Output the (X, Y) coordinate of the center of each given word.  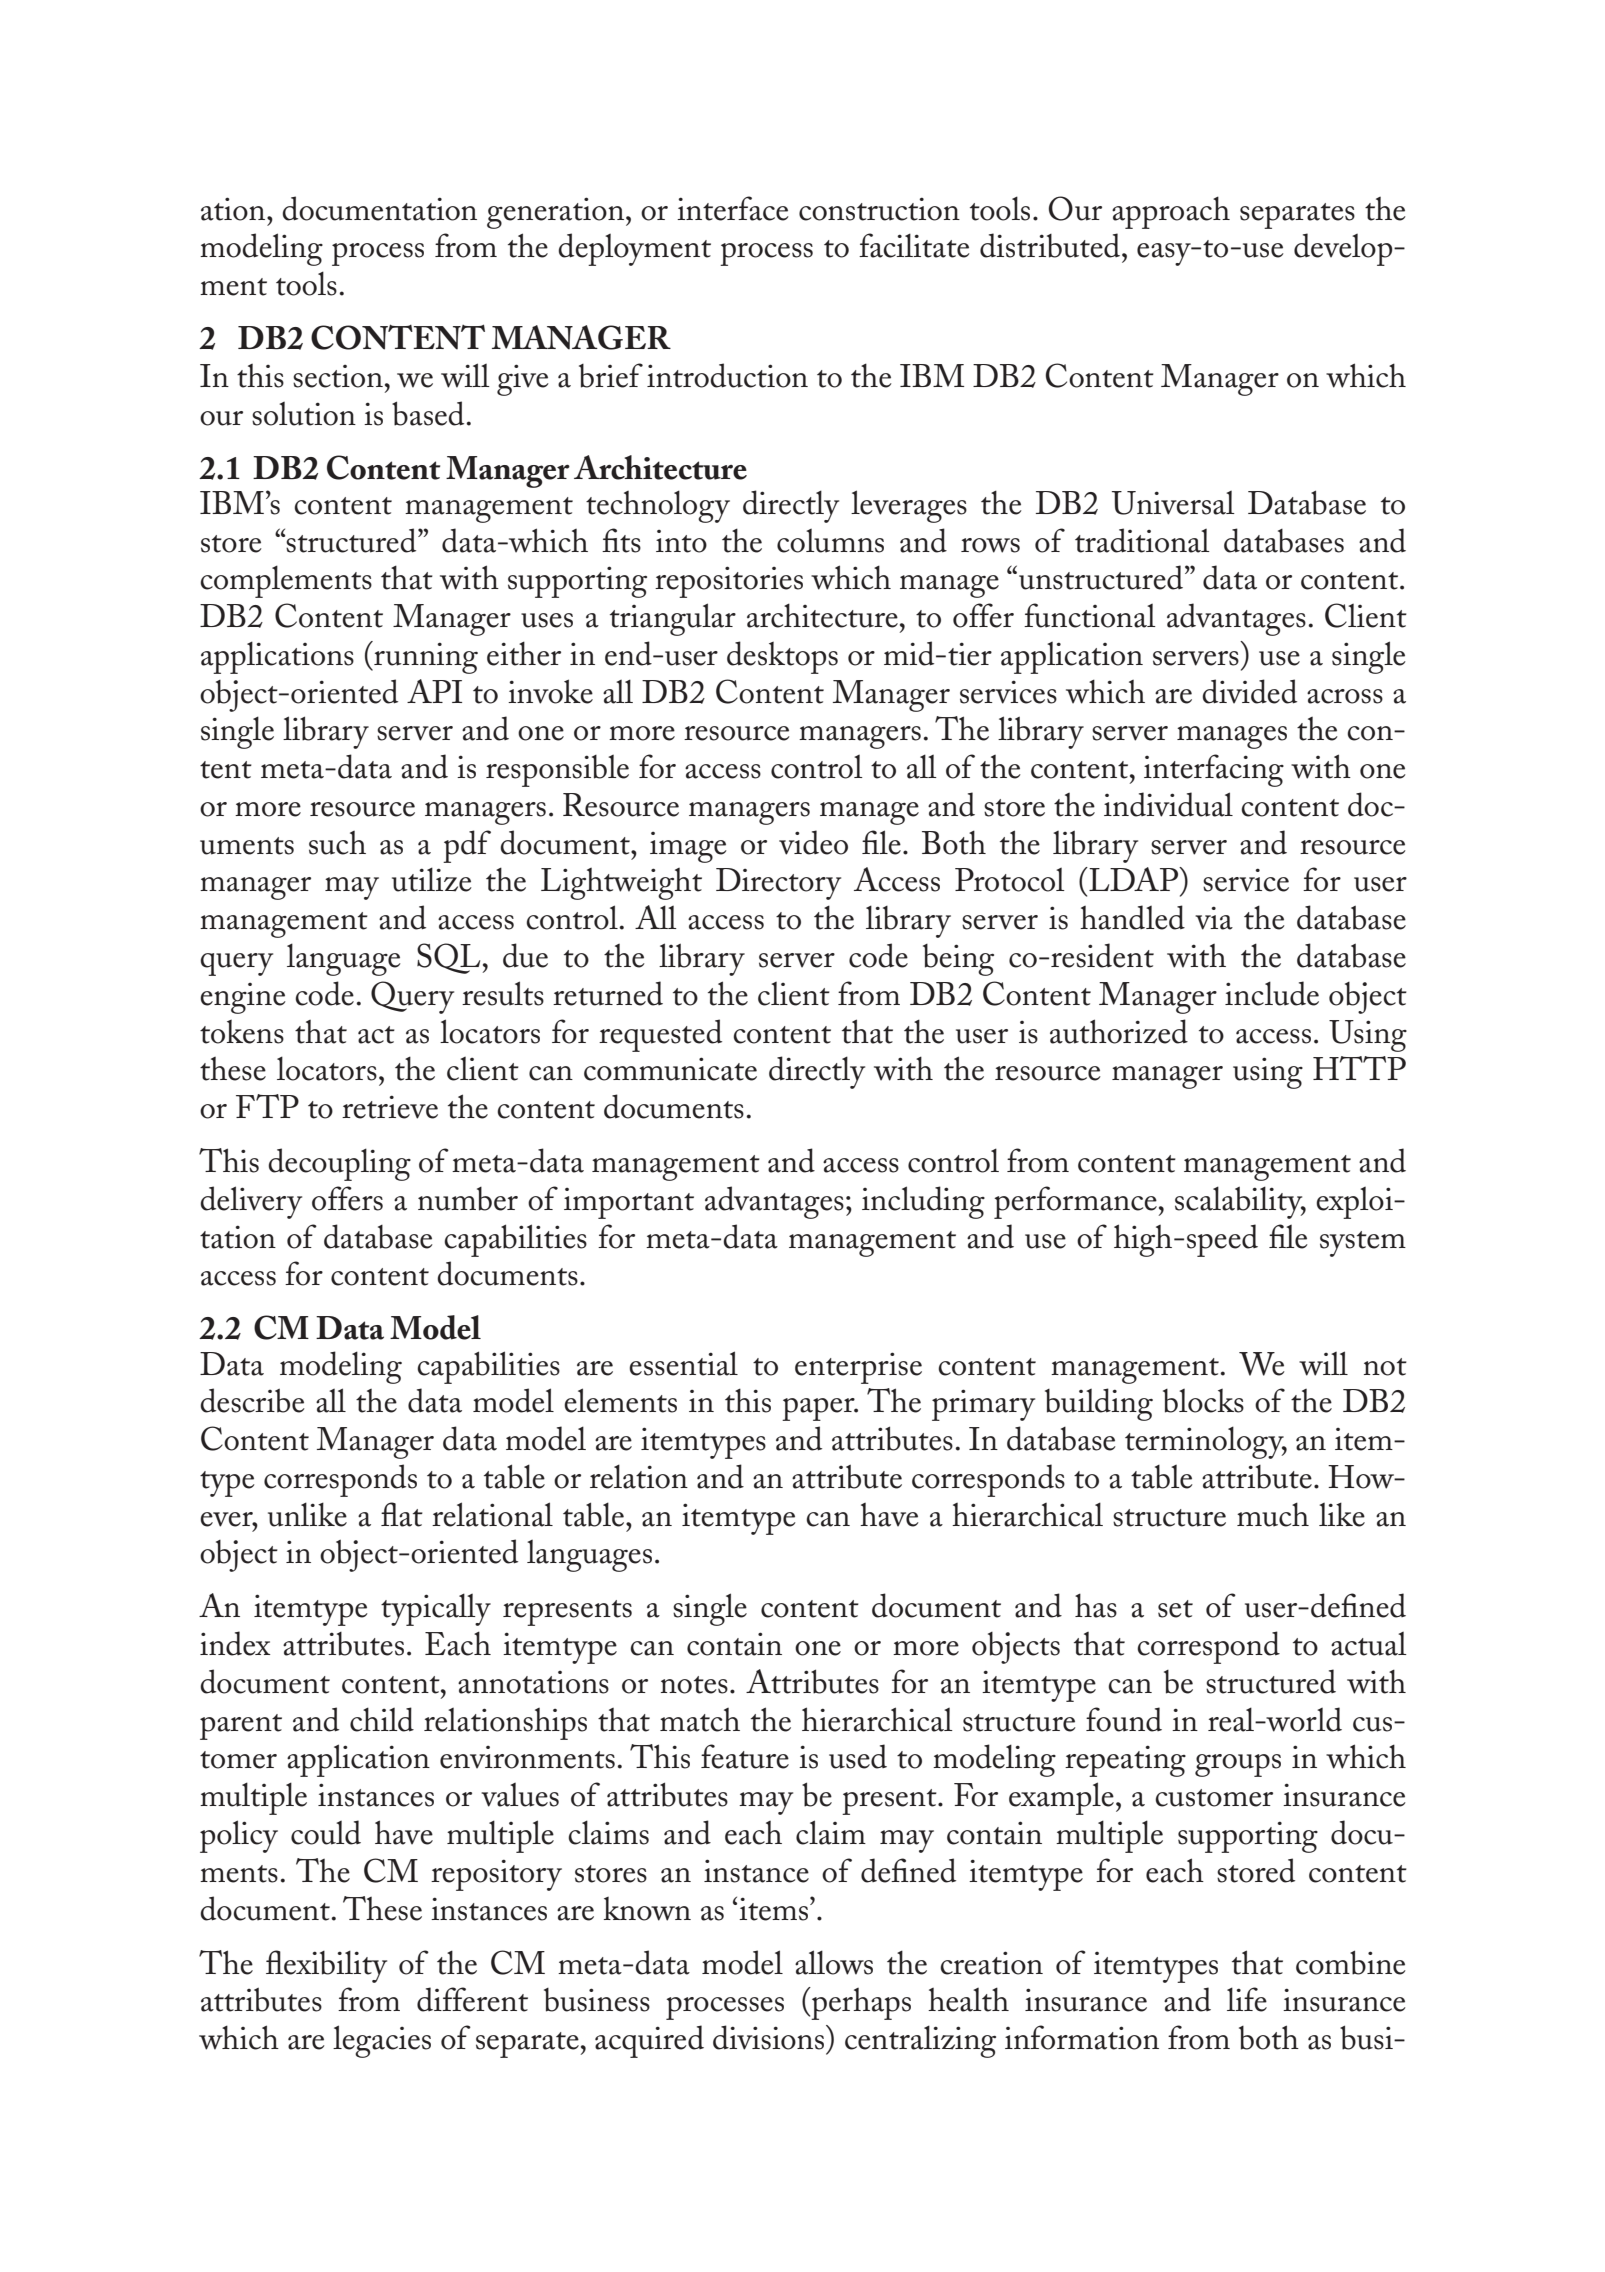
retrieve (390, 1107)
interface (733, 208)
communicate (670, 1069)
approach (1171, 212)
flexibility (326, 1966)
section (338, 376)
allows (834, 1962)
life (1247, 1999)
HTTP (1359, 1068)
